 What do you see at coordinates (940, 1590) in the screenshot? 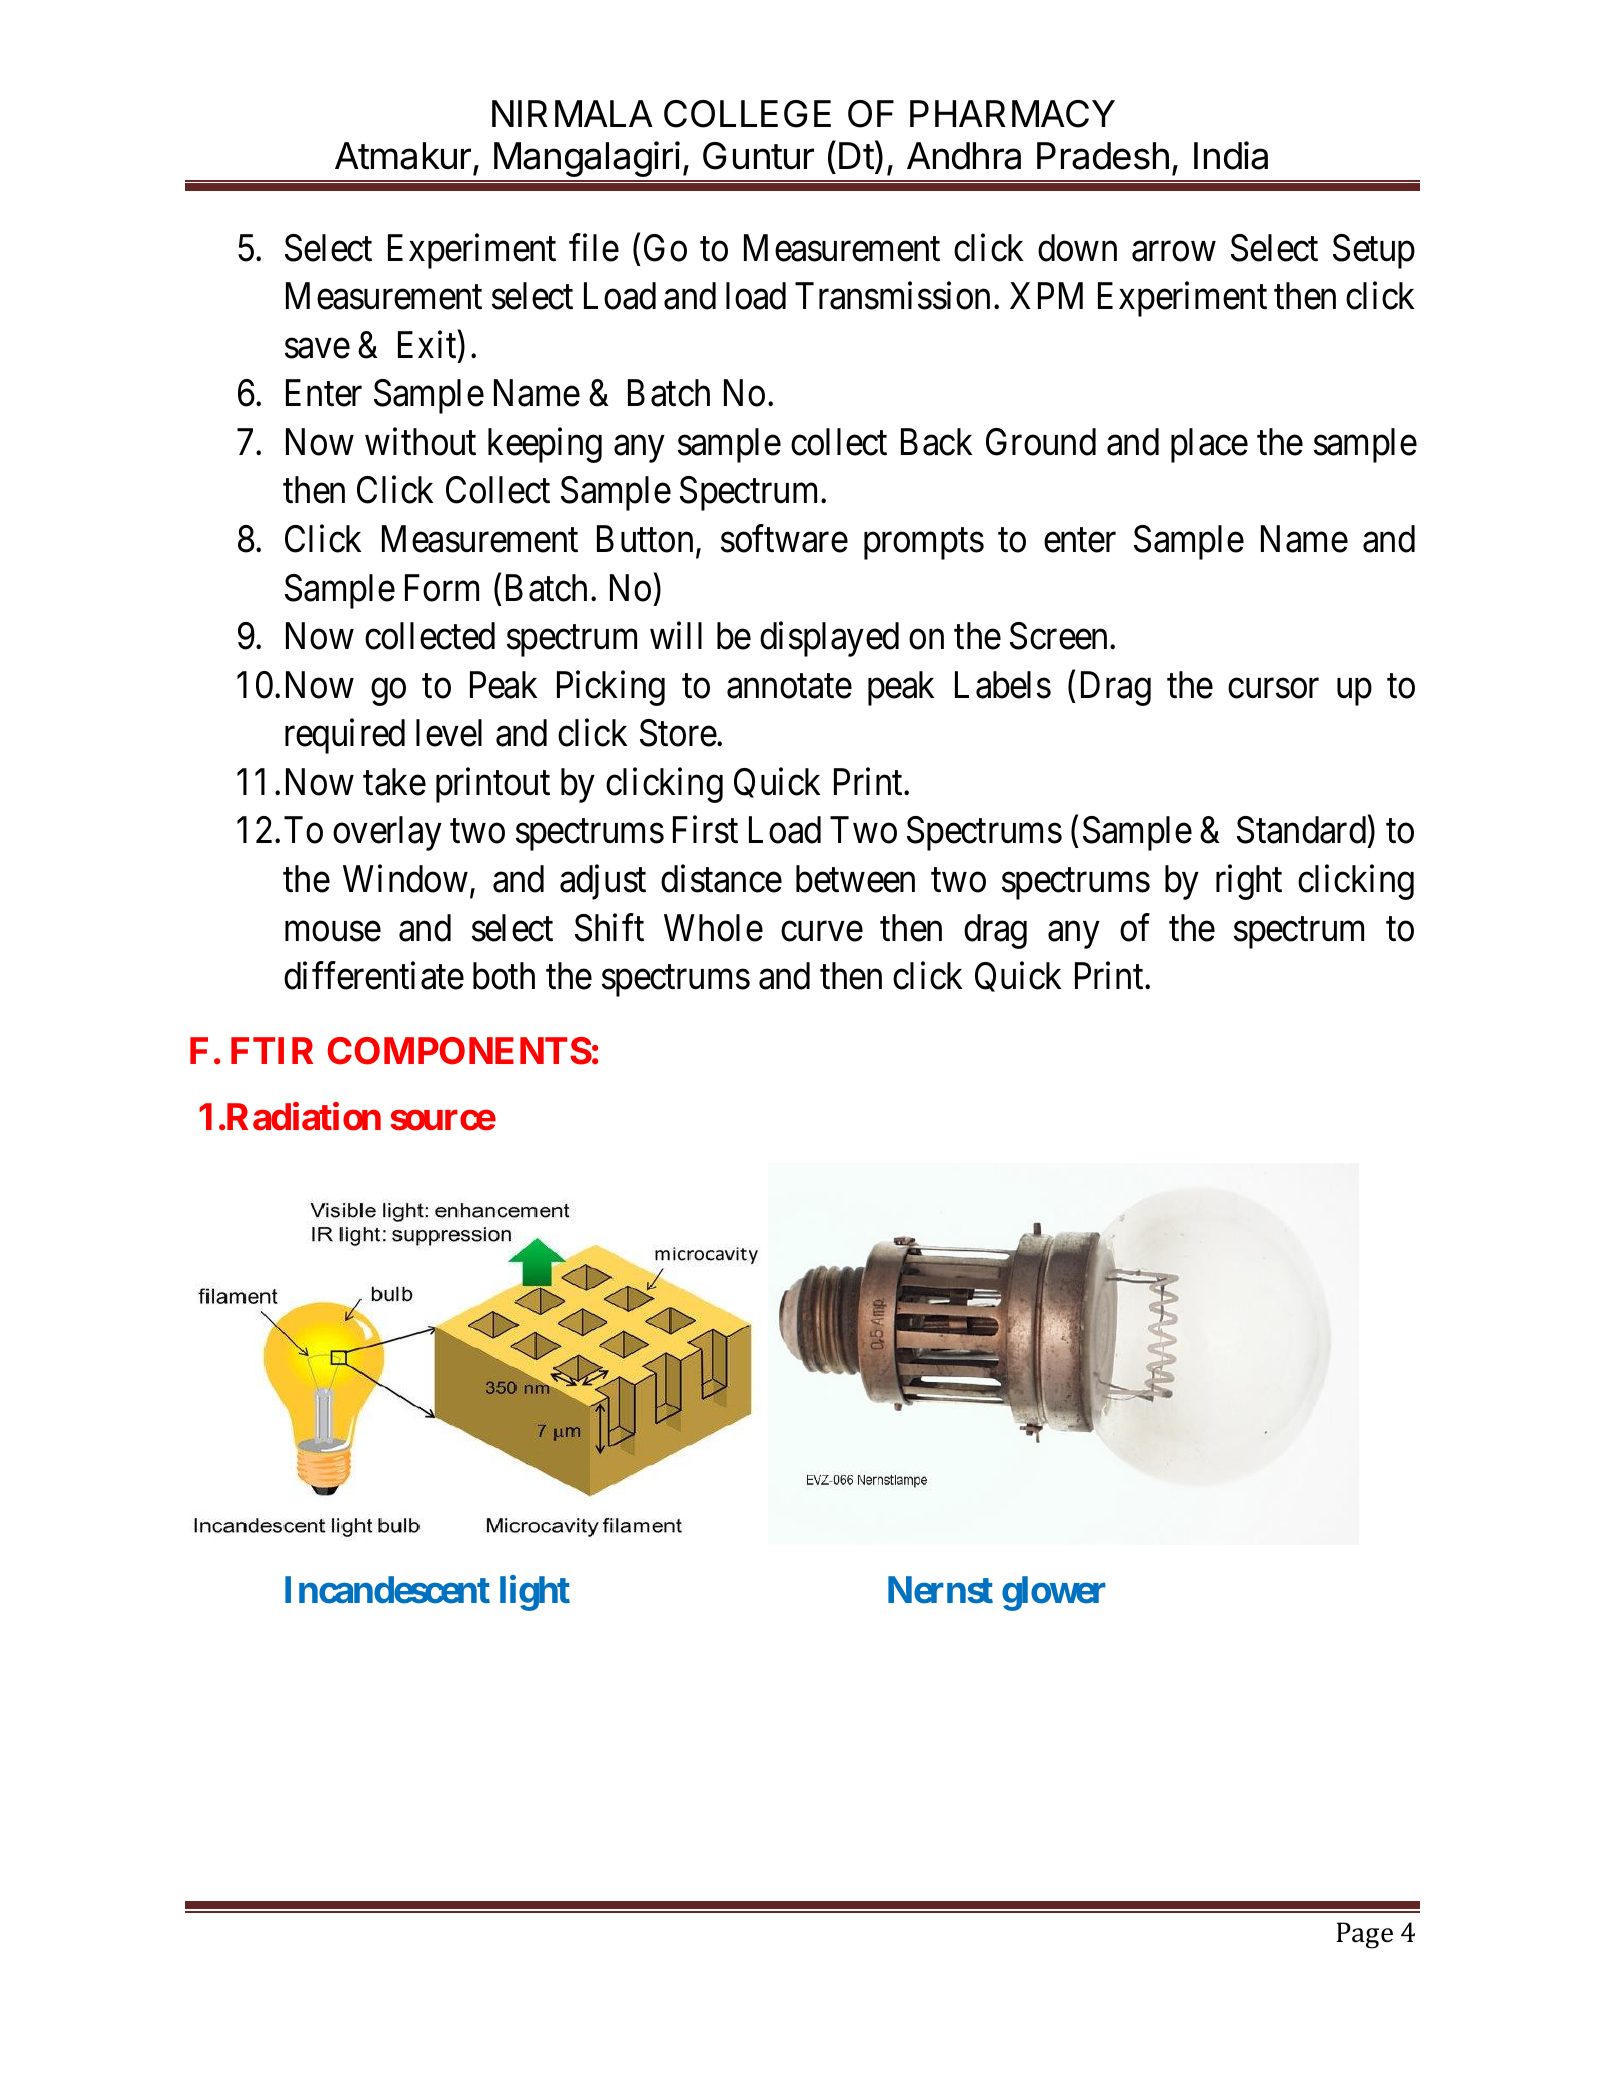
I see `Nernst` at bounding box center [940, 1590].
